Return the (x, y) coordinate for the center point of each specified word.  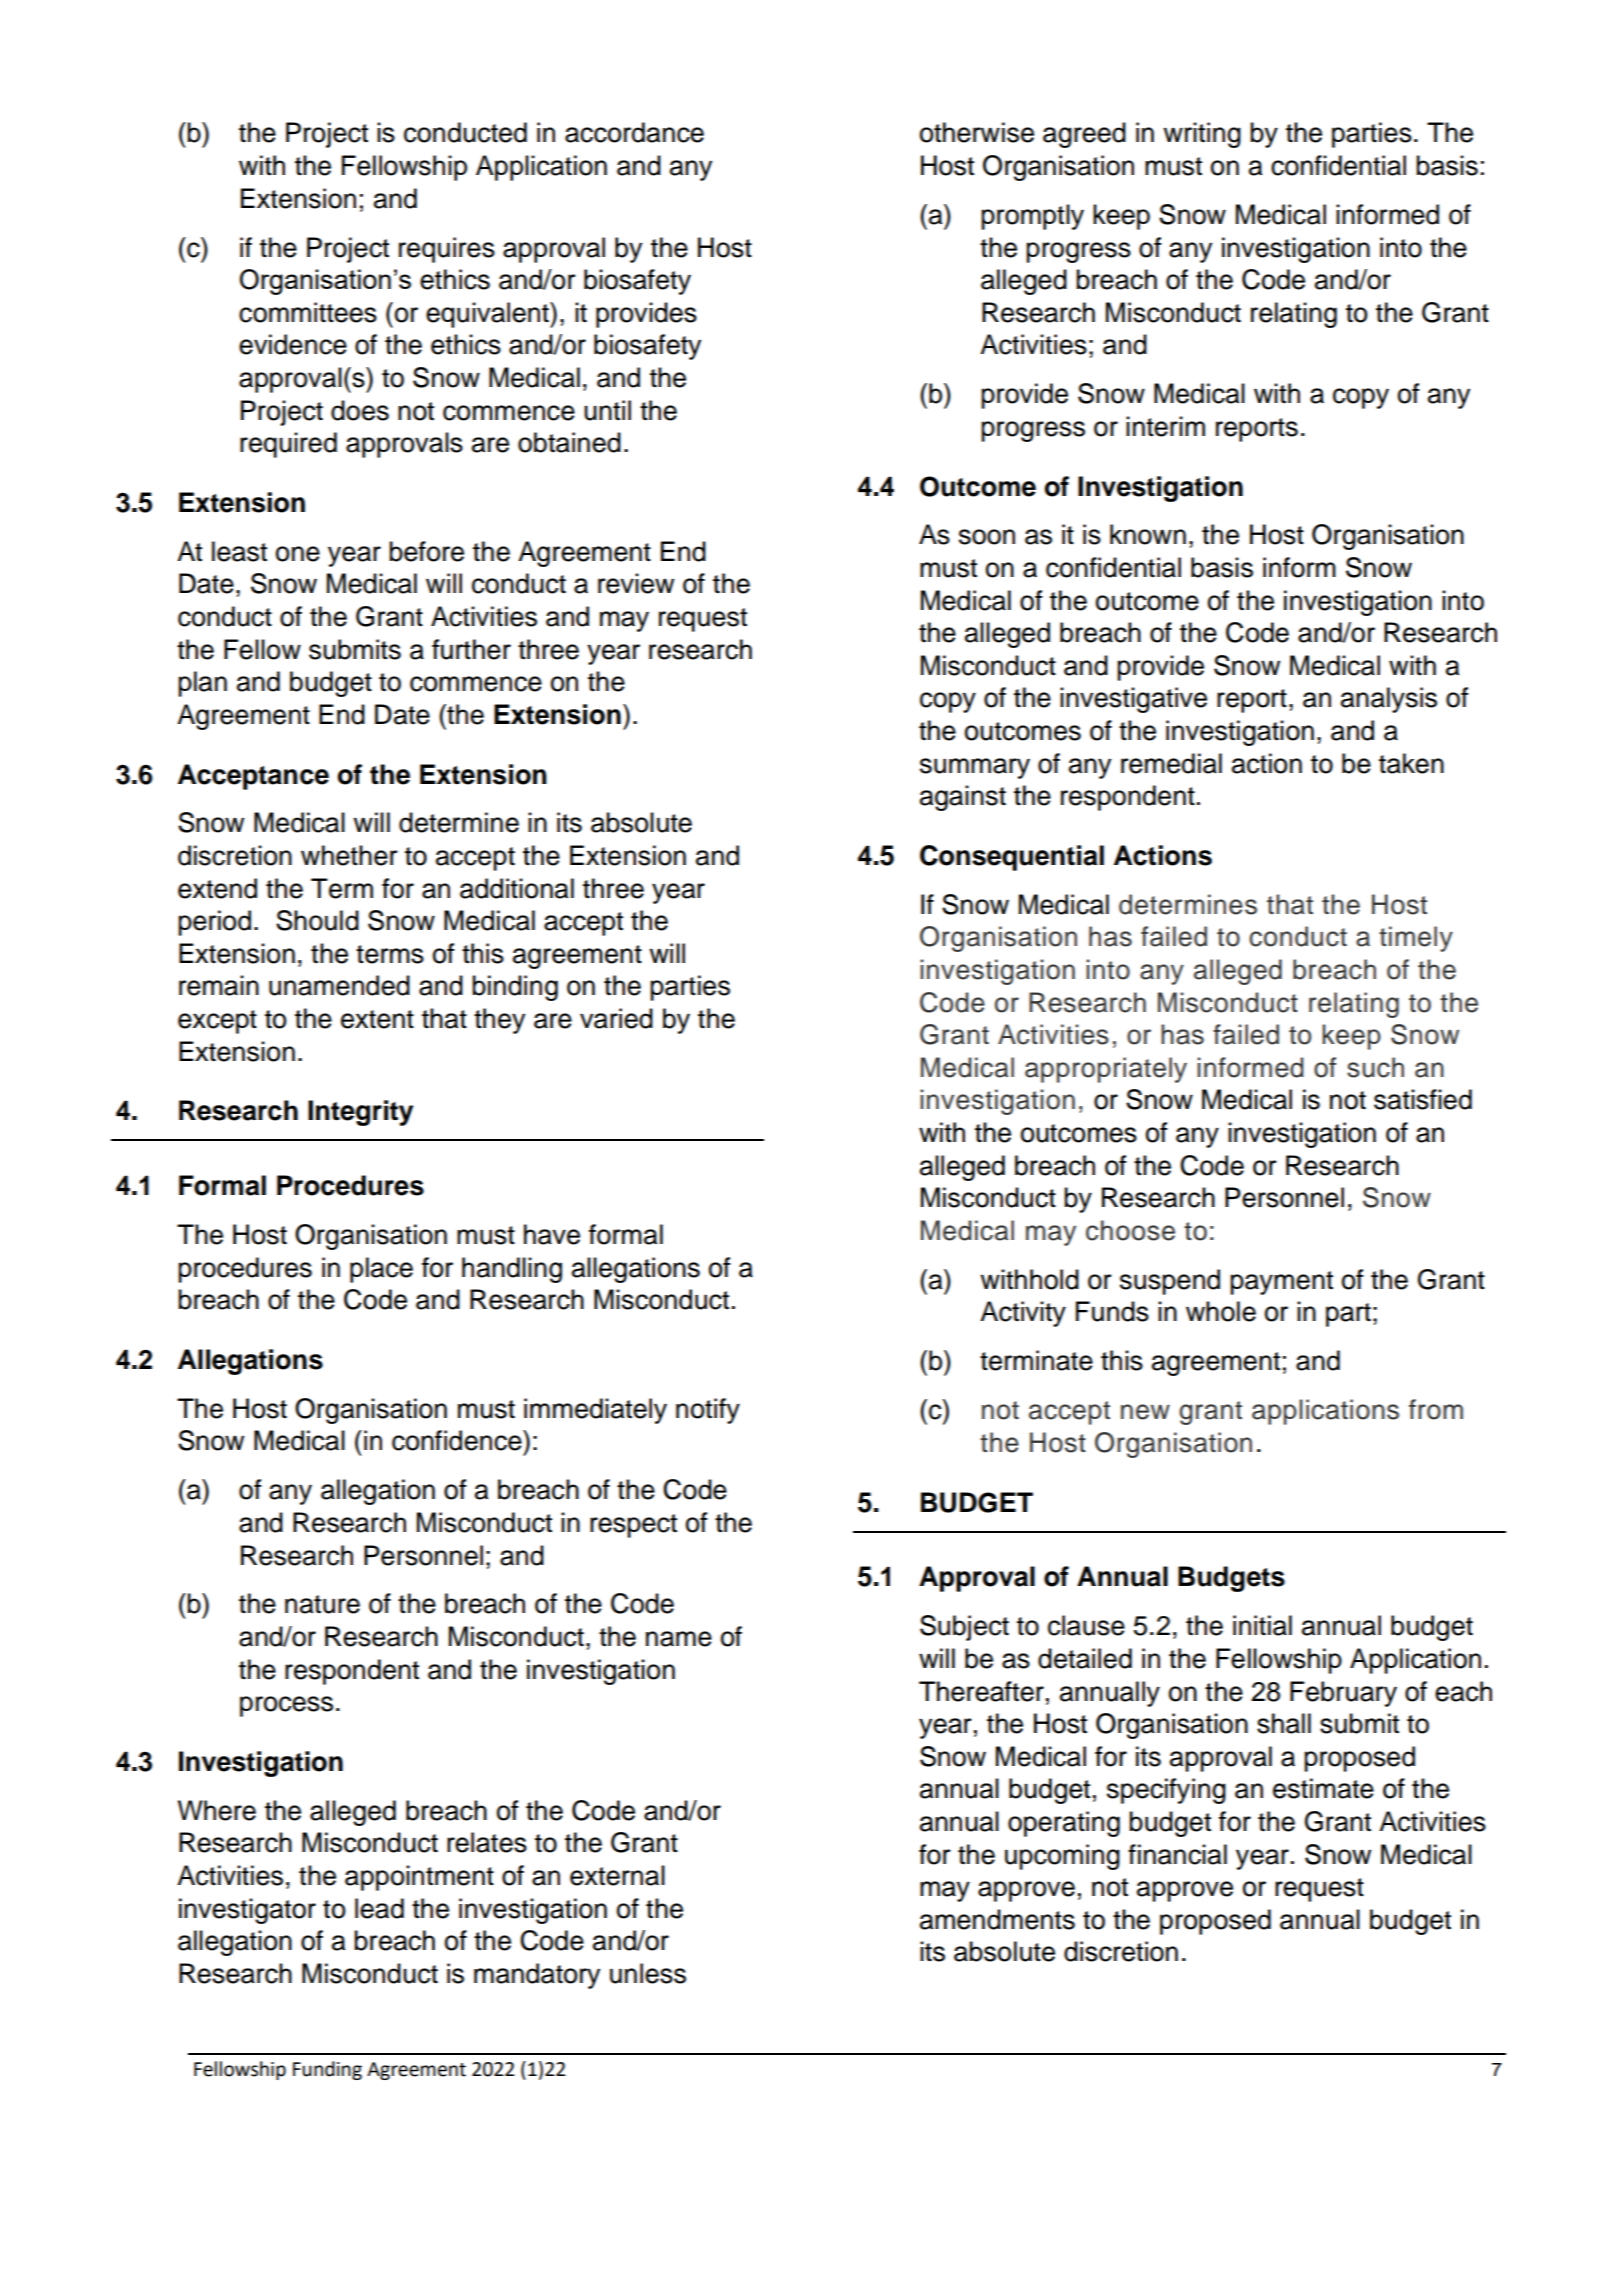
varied (616, 1018)
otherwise (977, 132)
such (1375, 1067)
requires (447, 250)
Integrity (360, 1113)
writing (1202, 135)
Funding (327, 2070)
